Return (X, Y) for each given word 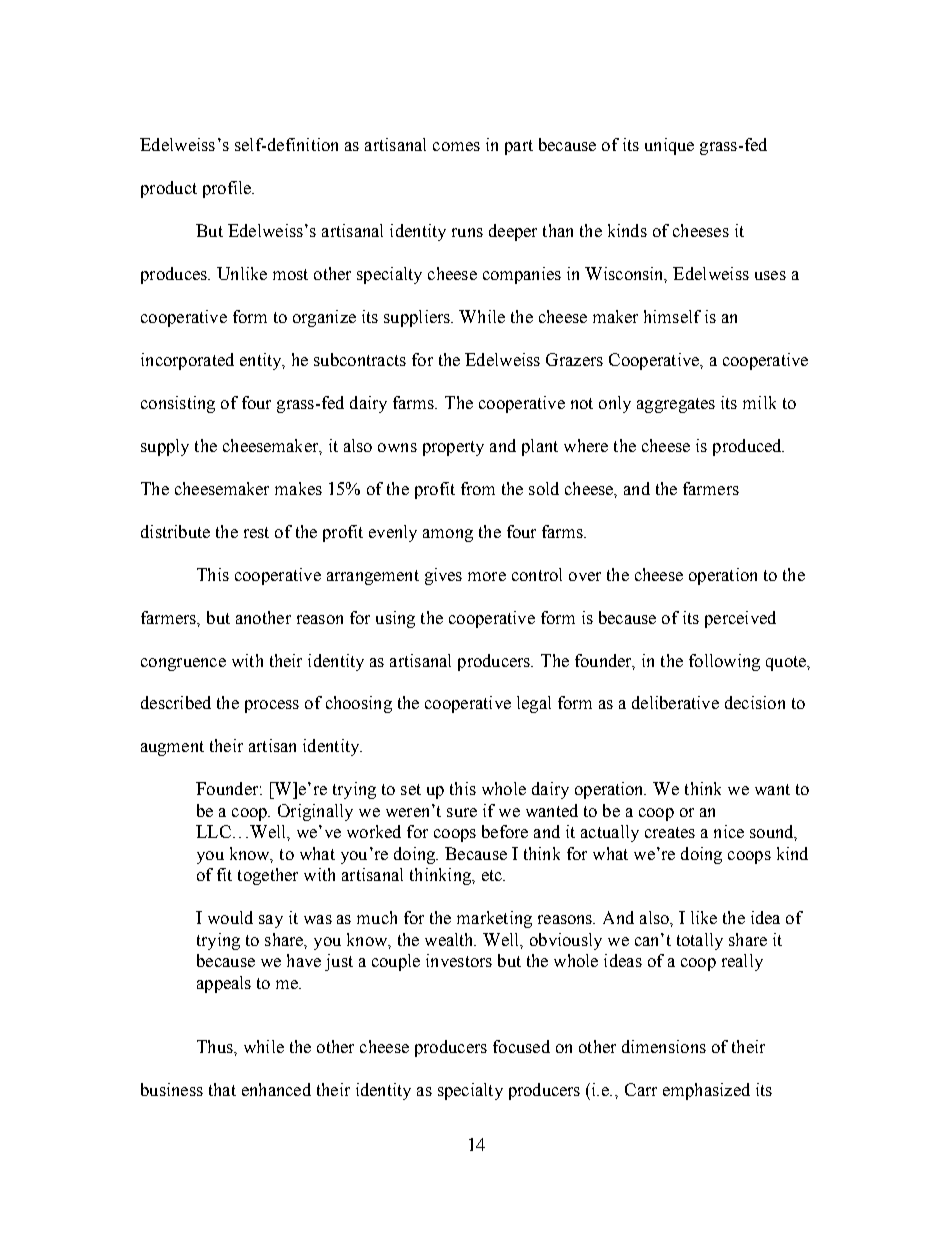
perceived (740, 619)
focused (521, 1046)
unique (669, 146)
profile (228, 189)
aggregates (676, 405)
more (487, 576)
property (453, 448)
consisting (178, 404)
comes (456, 146)
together (268, 876)
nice (729, 831)
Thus (216, 1046)
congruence (183, 664)
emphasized (706, 1091)
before (505, 831)
